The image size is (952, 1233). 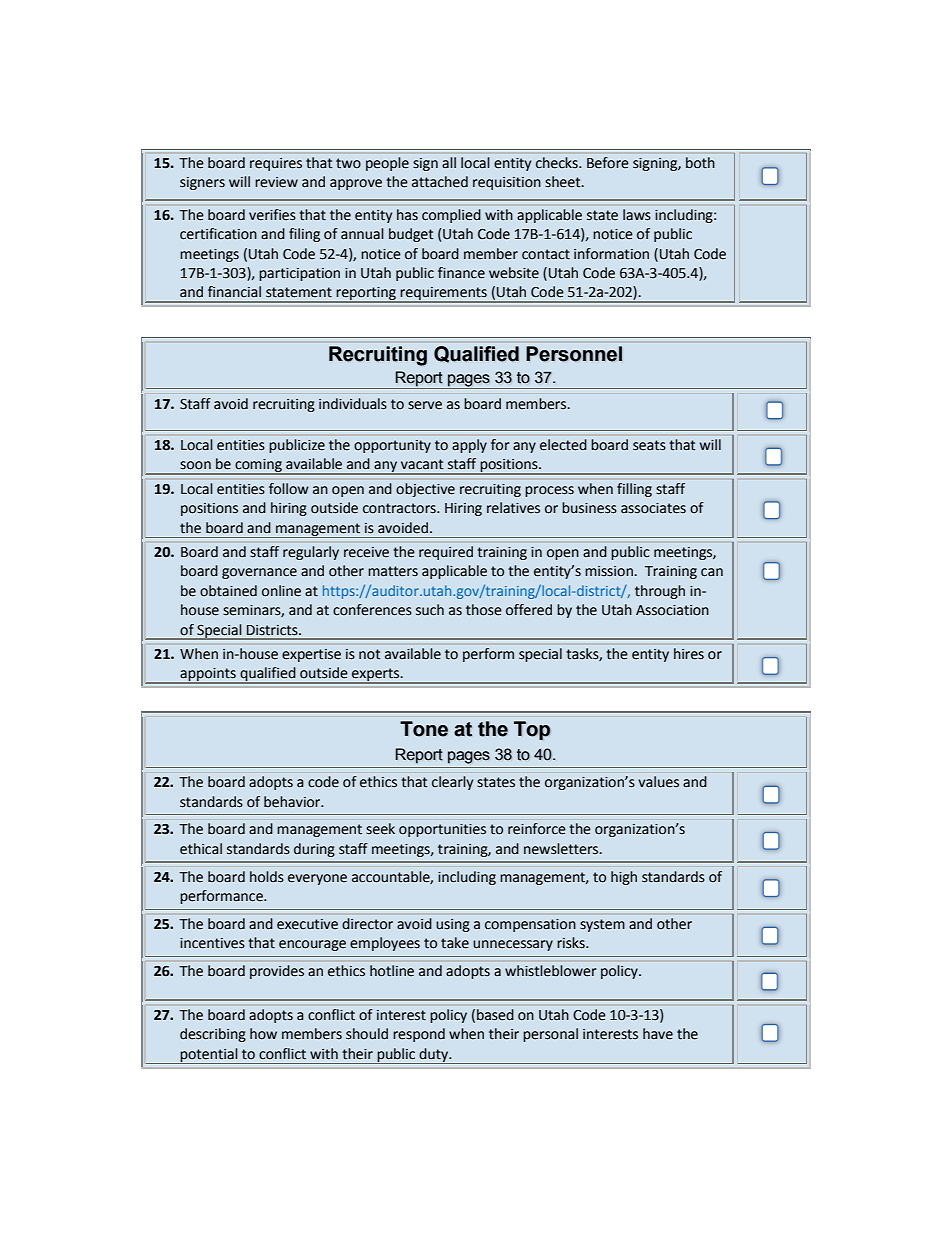 I want to click on online, so click(x=281, y=591).
